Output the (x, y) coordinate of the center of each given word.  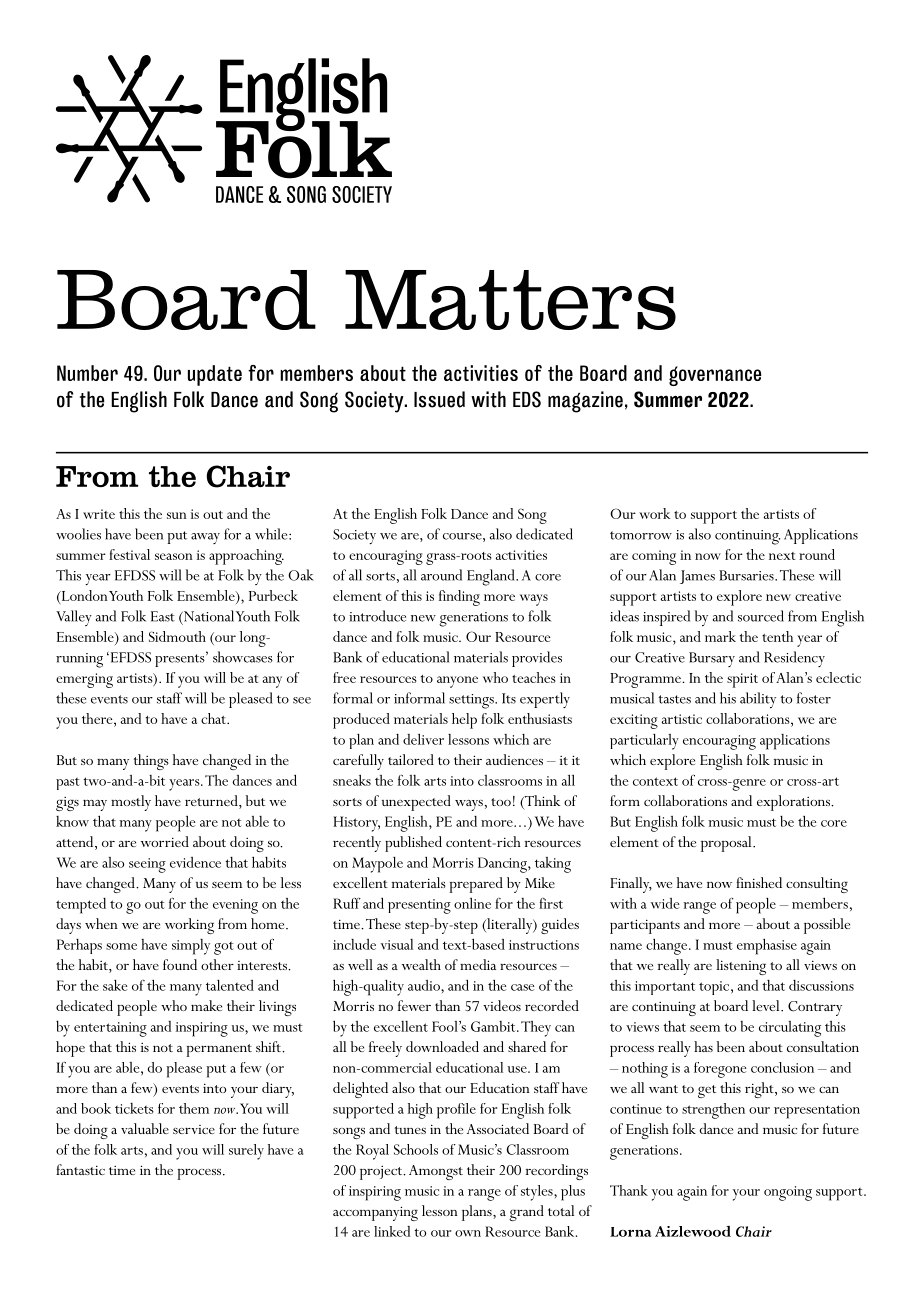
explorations (794, 803)
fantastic (80, 1169)
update (215, 375)
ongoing (788, 1193)
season (174, 556)
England (492, 577)
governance (715, 376)
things (151, 762)
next (782, 556)
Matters (510, 300)
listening (741, 967)
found (180, 964)
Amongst (436, 1172)
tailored (411, 759)
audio (425, 985)
